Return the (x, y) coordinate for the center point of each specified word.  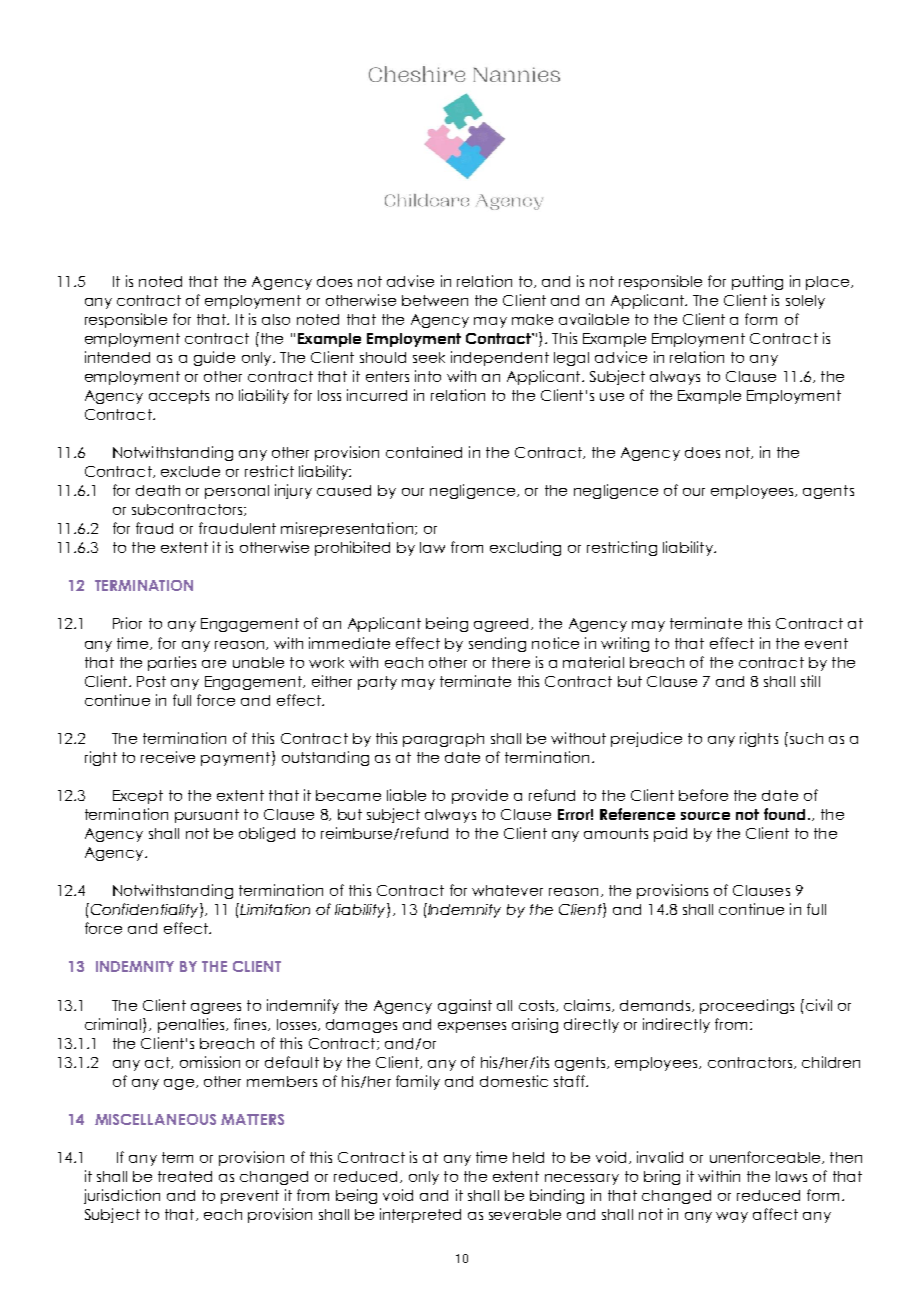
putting (757, 282)
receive (168, 757)
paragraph (443, 740)
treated (185, 1176)
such (805, 738)
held (528, 1157)
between (435, 300)
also (276, 319)
